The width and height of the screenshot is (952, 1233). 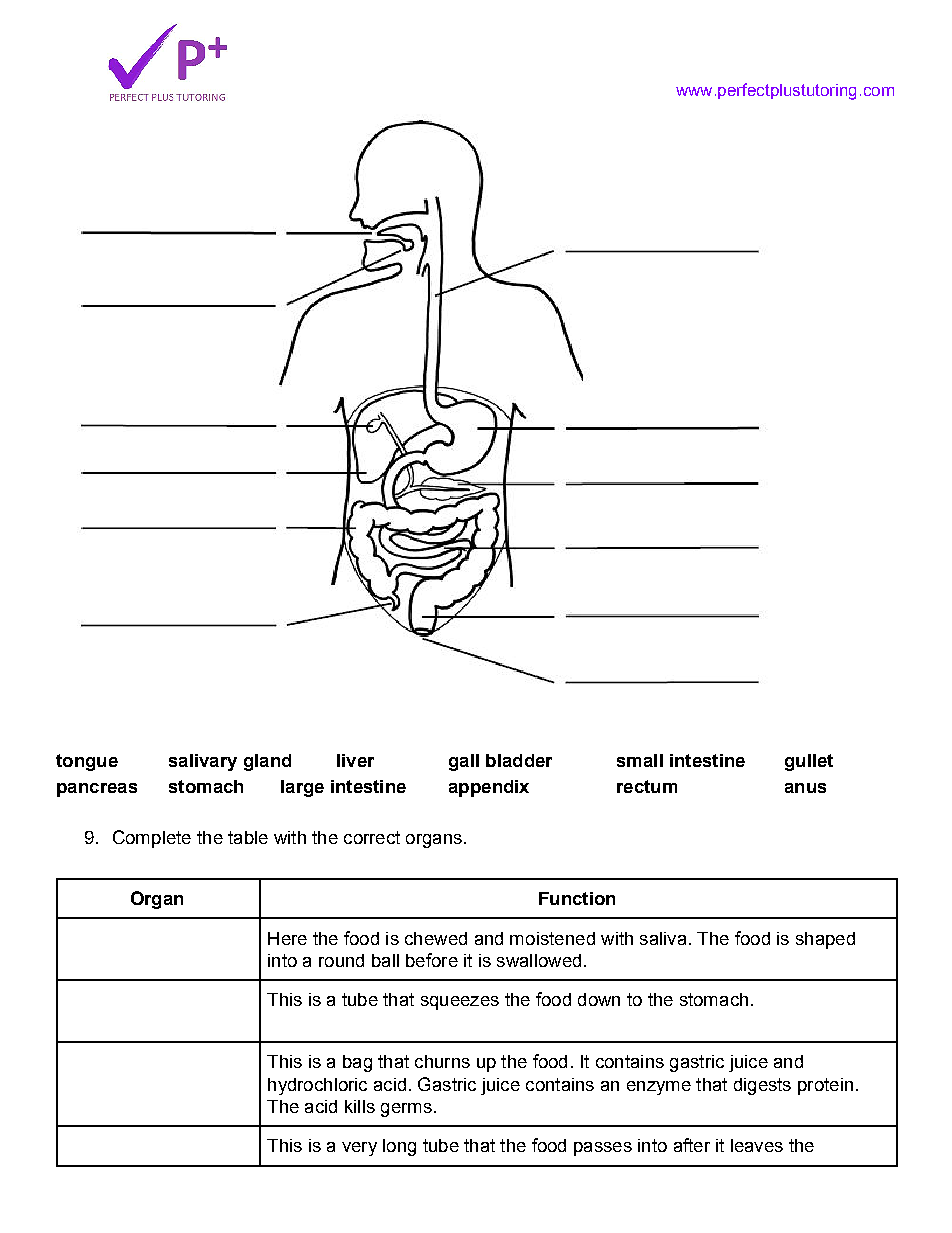 What do you see at coordinates (809, 762) in the screenshot?
I see `gullet` at bounding box center [809, 762].
